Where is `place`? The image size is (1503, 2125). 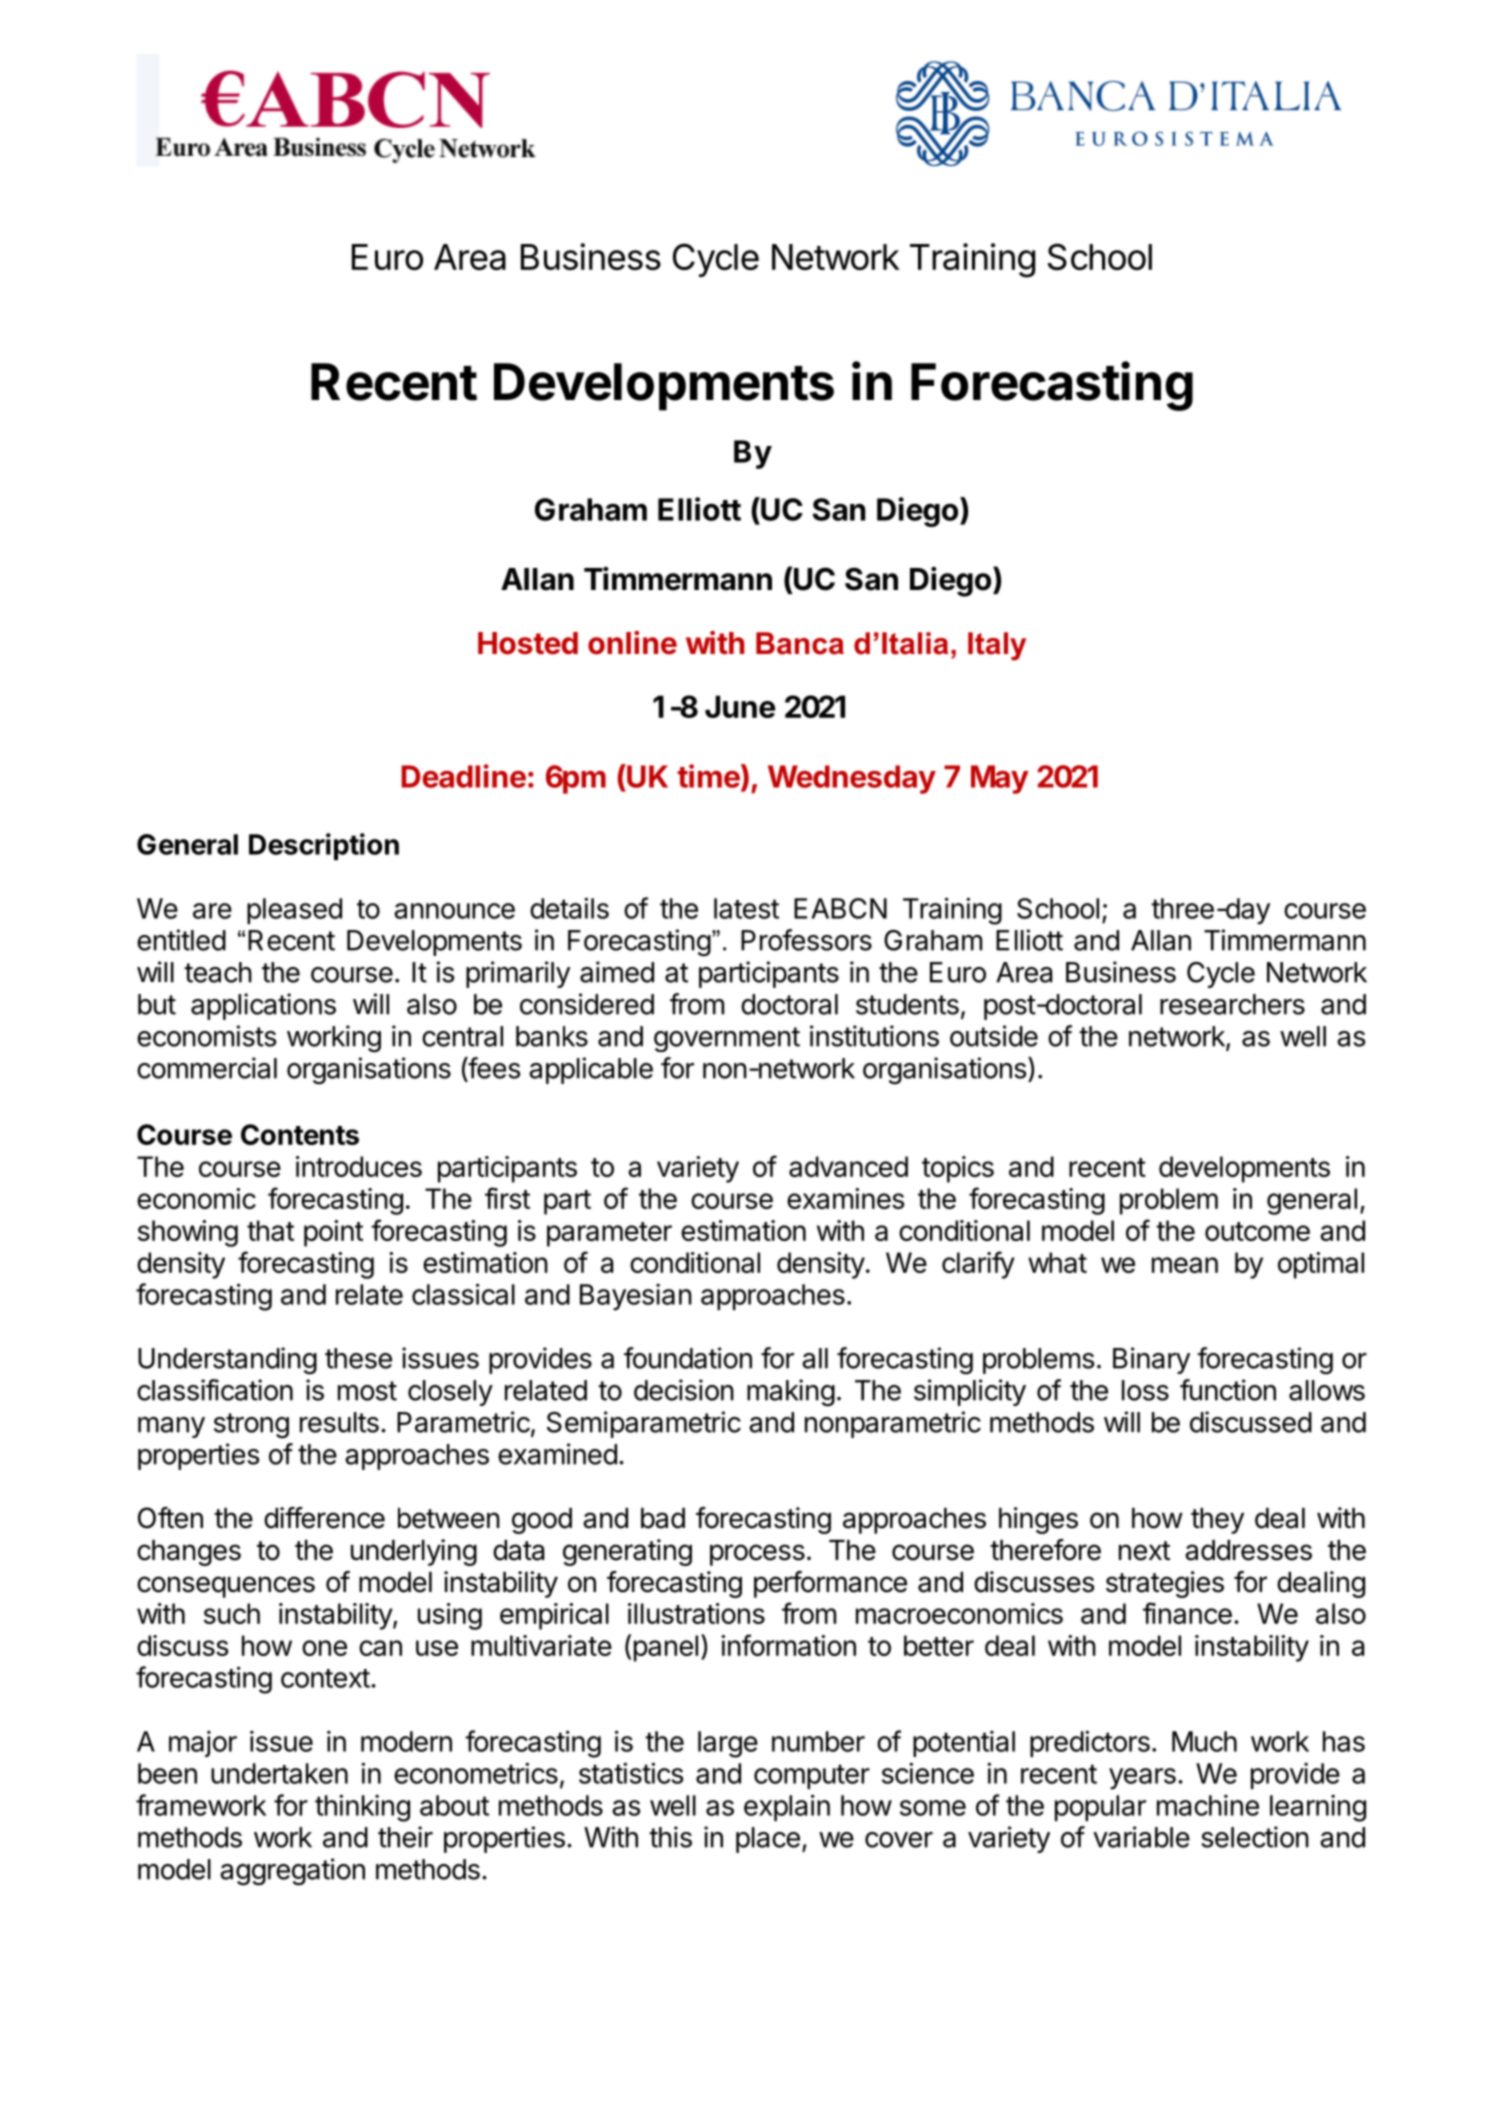
place is located at coordinates (768, 1840).
